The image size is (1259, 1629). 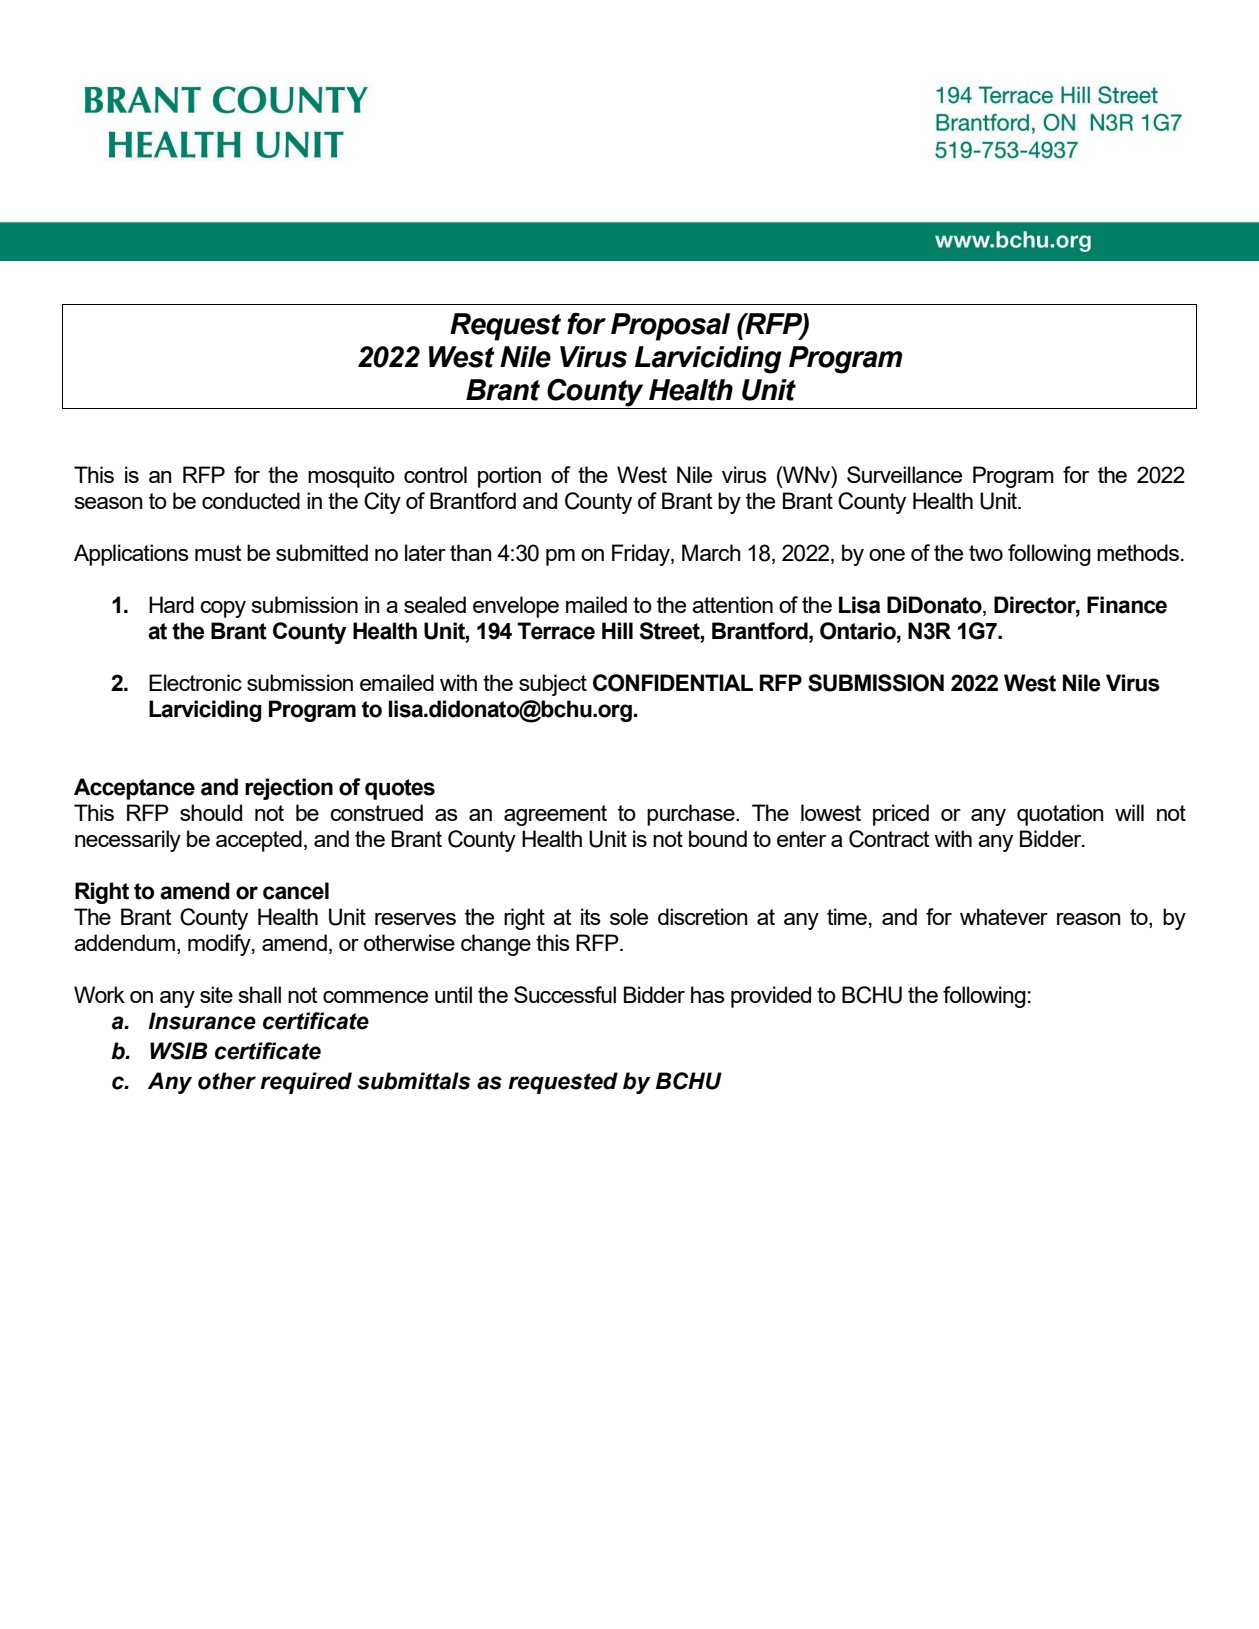 What do you see at coordinates (195, 682) in the screenshot?
I see `Electronic` at bounding box center [195, 682].
